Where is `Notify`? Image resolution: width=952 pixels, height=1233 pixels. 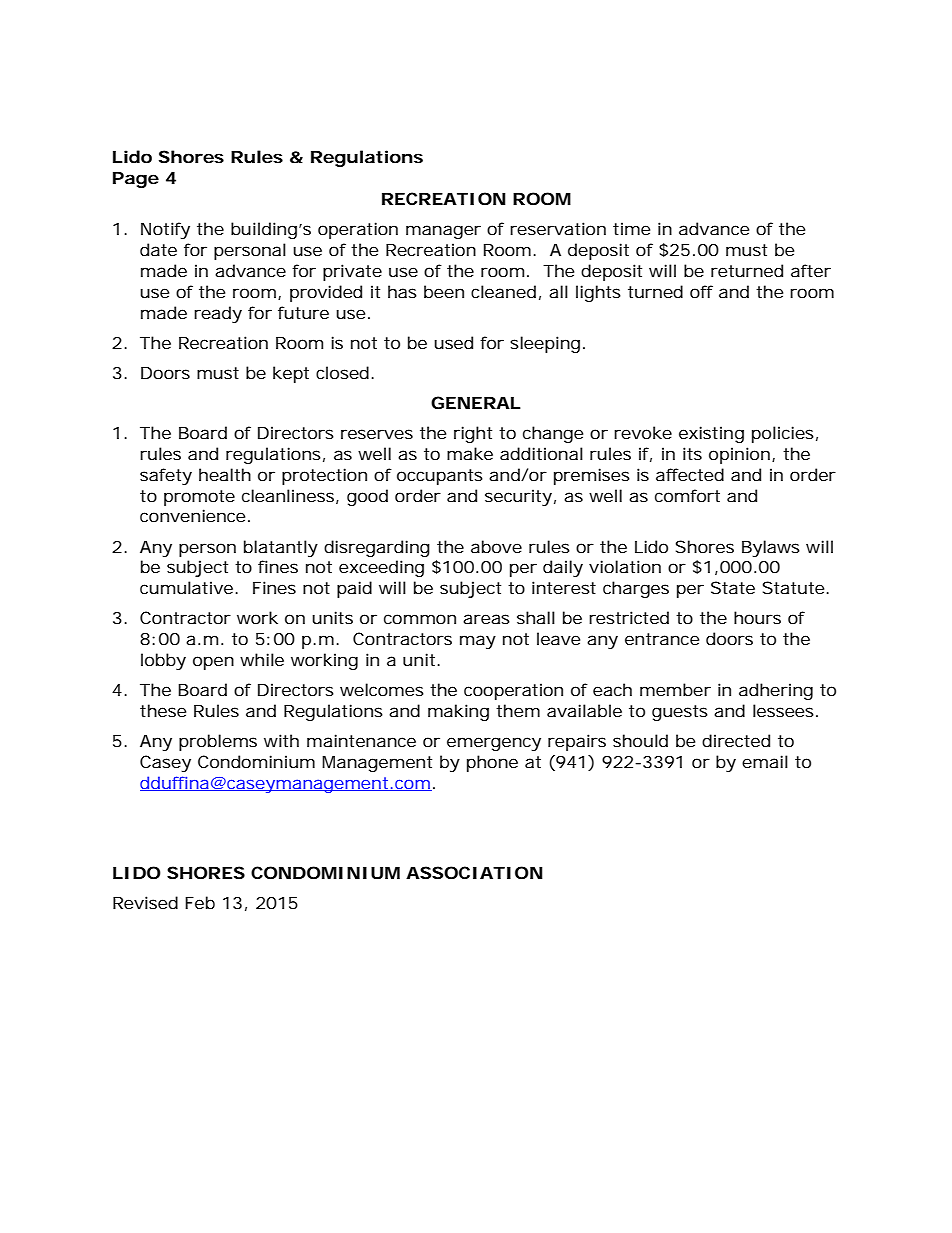 Notify is located at coordinates (165, 230).
